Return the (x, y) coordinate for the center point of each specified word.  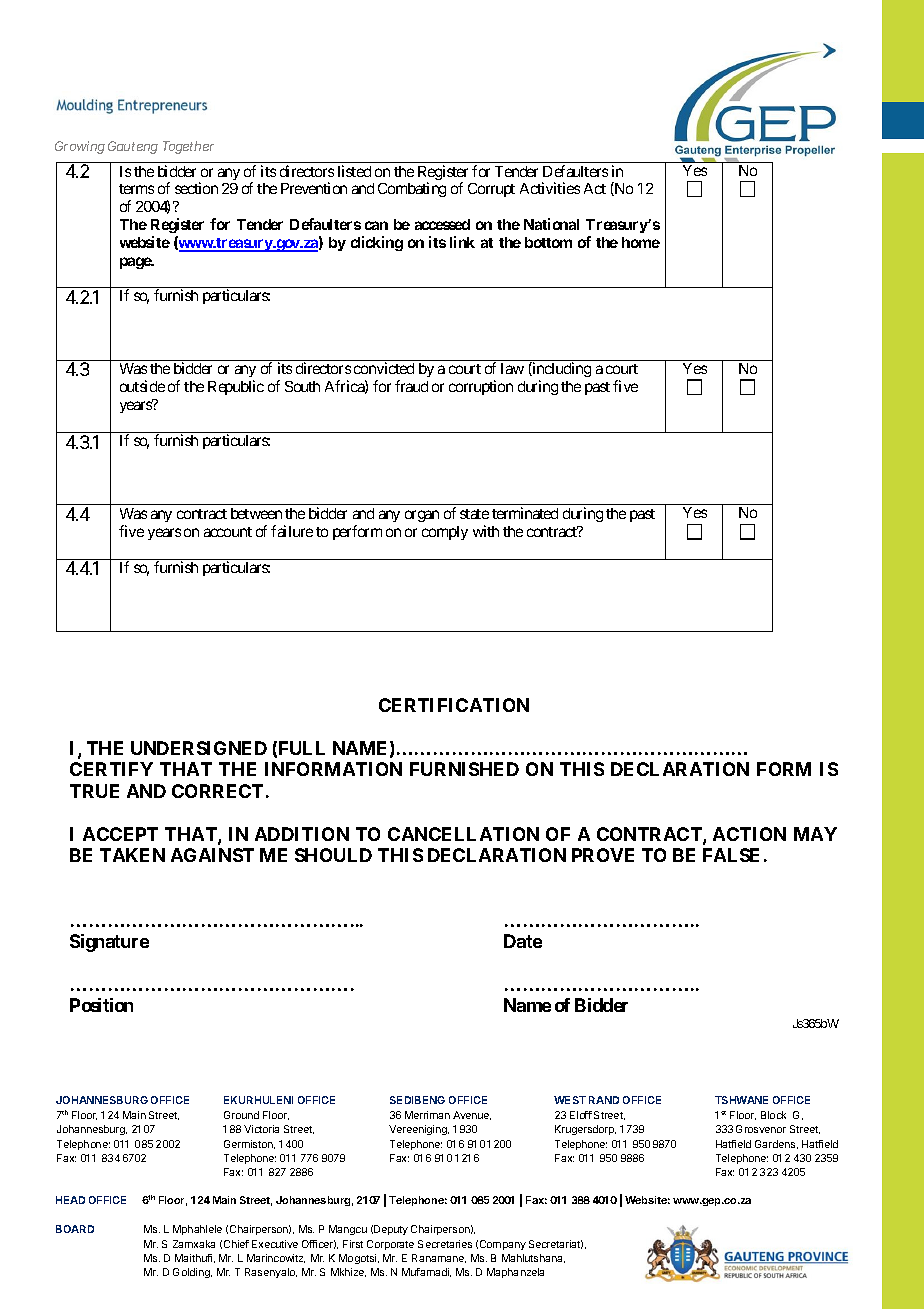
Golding (192, 1273)
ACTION (749, 834)
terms (136, 189)
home (641, 242)
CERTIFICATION (454, 705)
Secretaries (445, 1244)
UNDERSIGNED (199, 748)
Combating (412, 189)
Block (773, 1115)
